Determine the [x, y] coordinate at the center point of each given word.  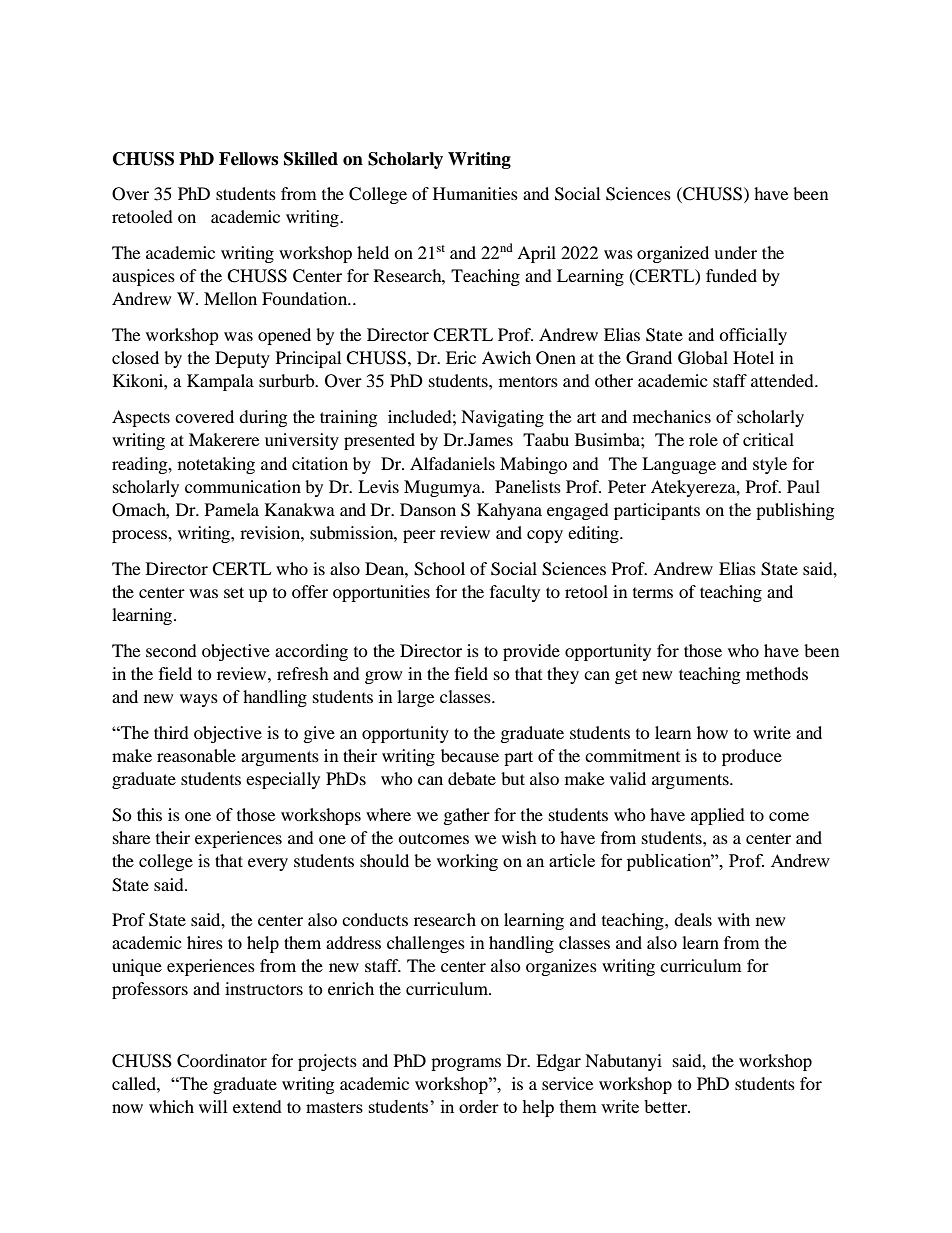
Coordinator [222, 1061]
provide [531, 652]
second [171, 650]
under [735, 252]
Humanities [475, 193]
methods [777, 673]
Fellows [249, 159]
